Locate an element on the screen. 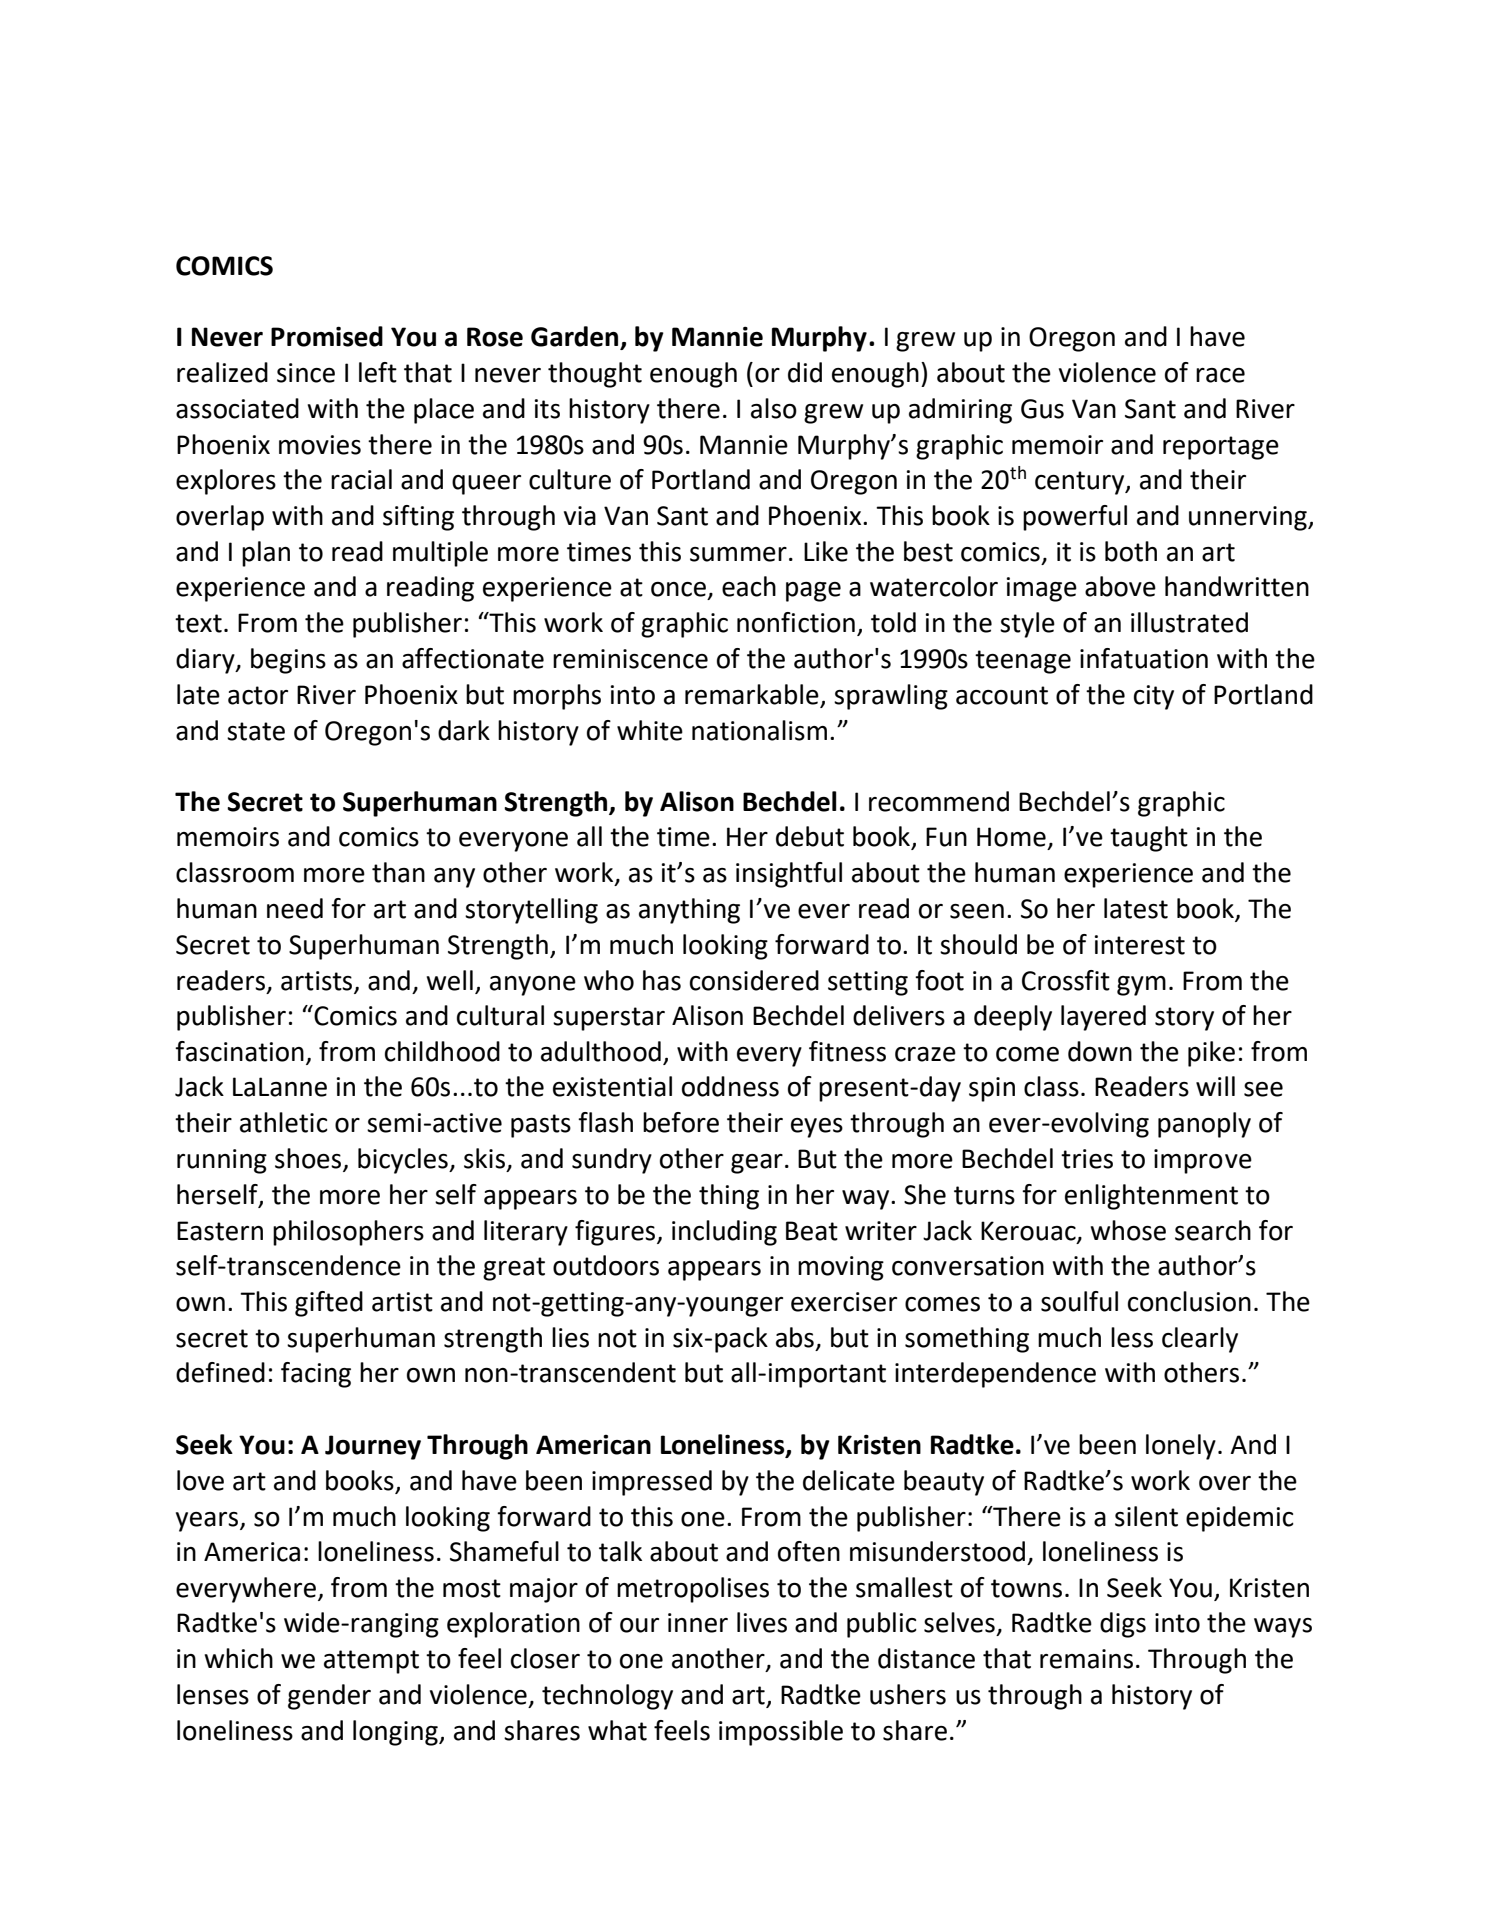  impossible is located at coordinates (781, 1733).
